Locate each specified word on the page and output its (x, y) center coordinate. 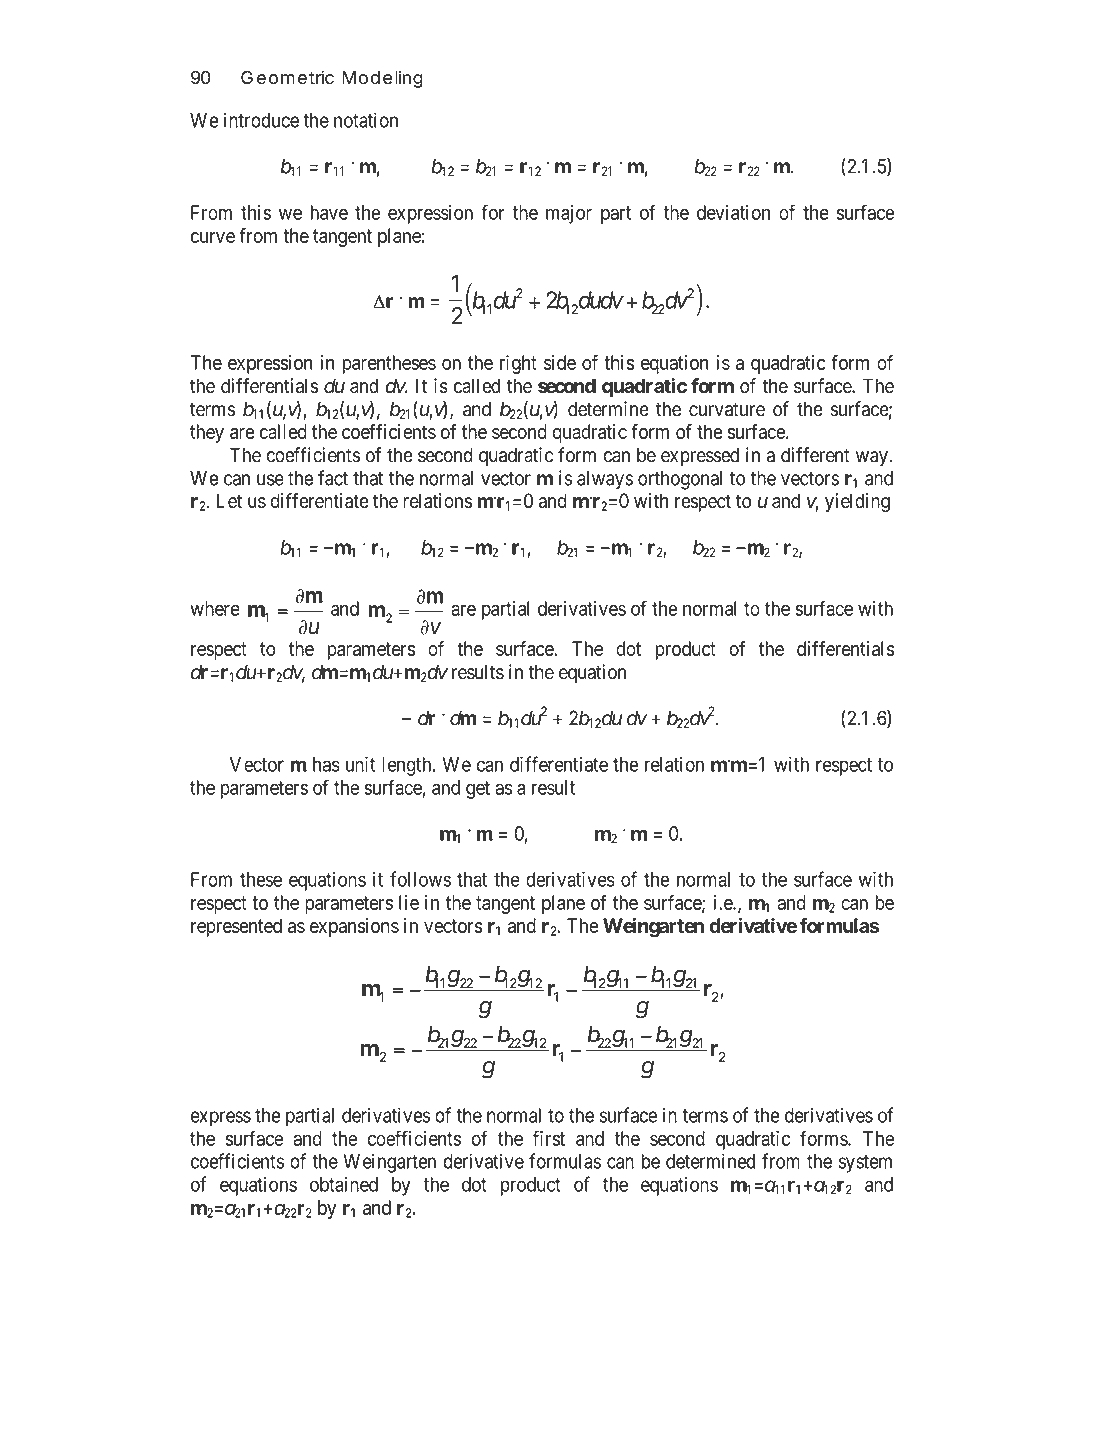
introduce (261, 120)
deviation (733, 212)
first (548, 1138)
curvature (727, 409)
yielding (857, 503)
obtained (344, 1184)
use (270, 480)
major (569, 214)
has (326, 764)
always (605, 480)
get (478, 790)
